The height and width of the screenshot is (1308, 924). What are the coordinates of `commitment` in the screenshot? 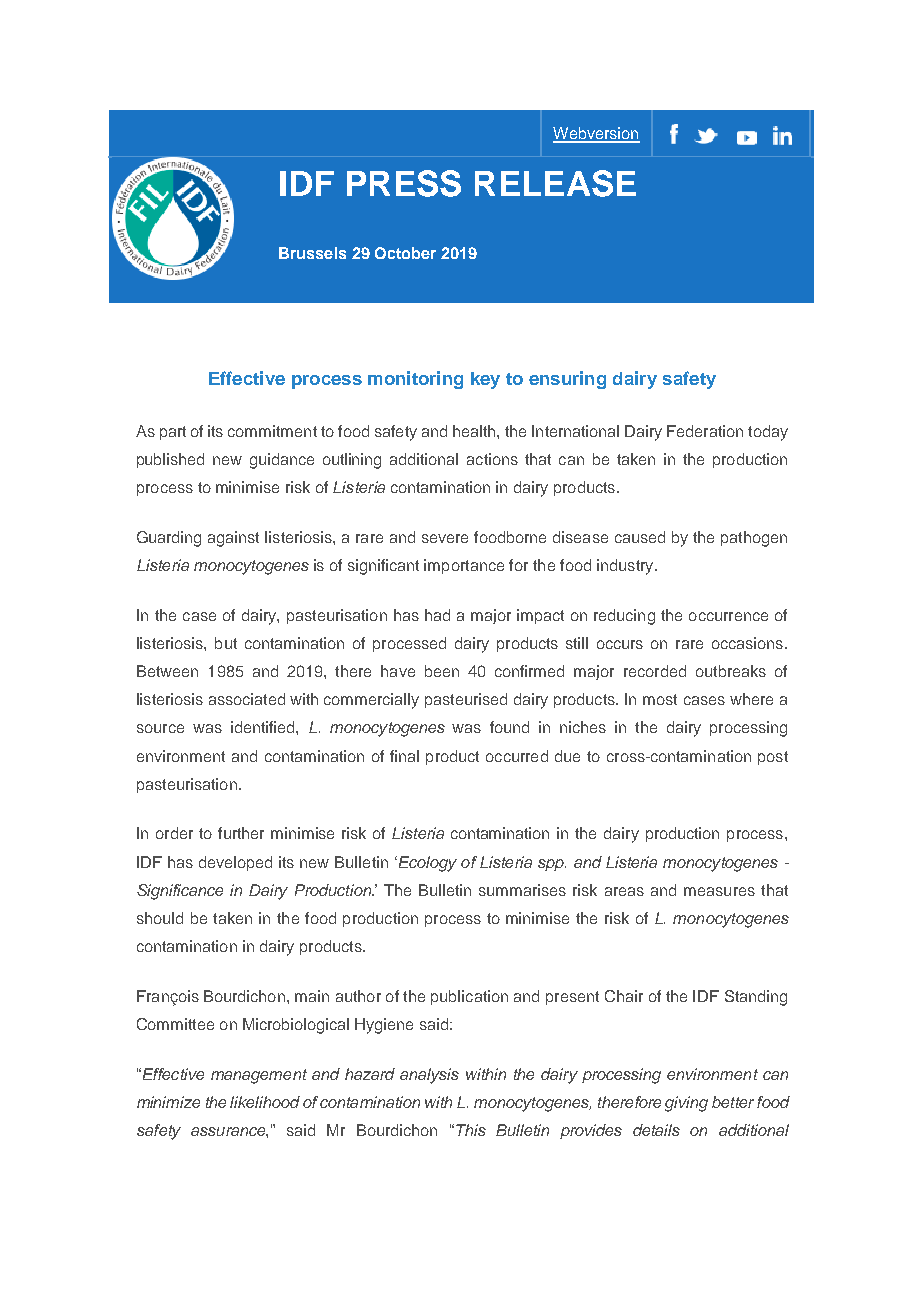 It's located at (272, 431).
